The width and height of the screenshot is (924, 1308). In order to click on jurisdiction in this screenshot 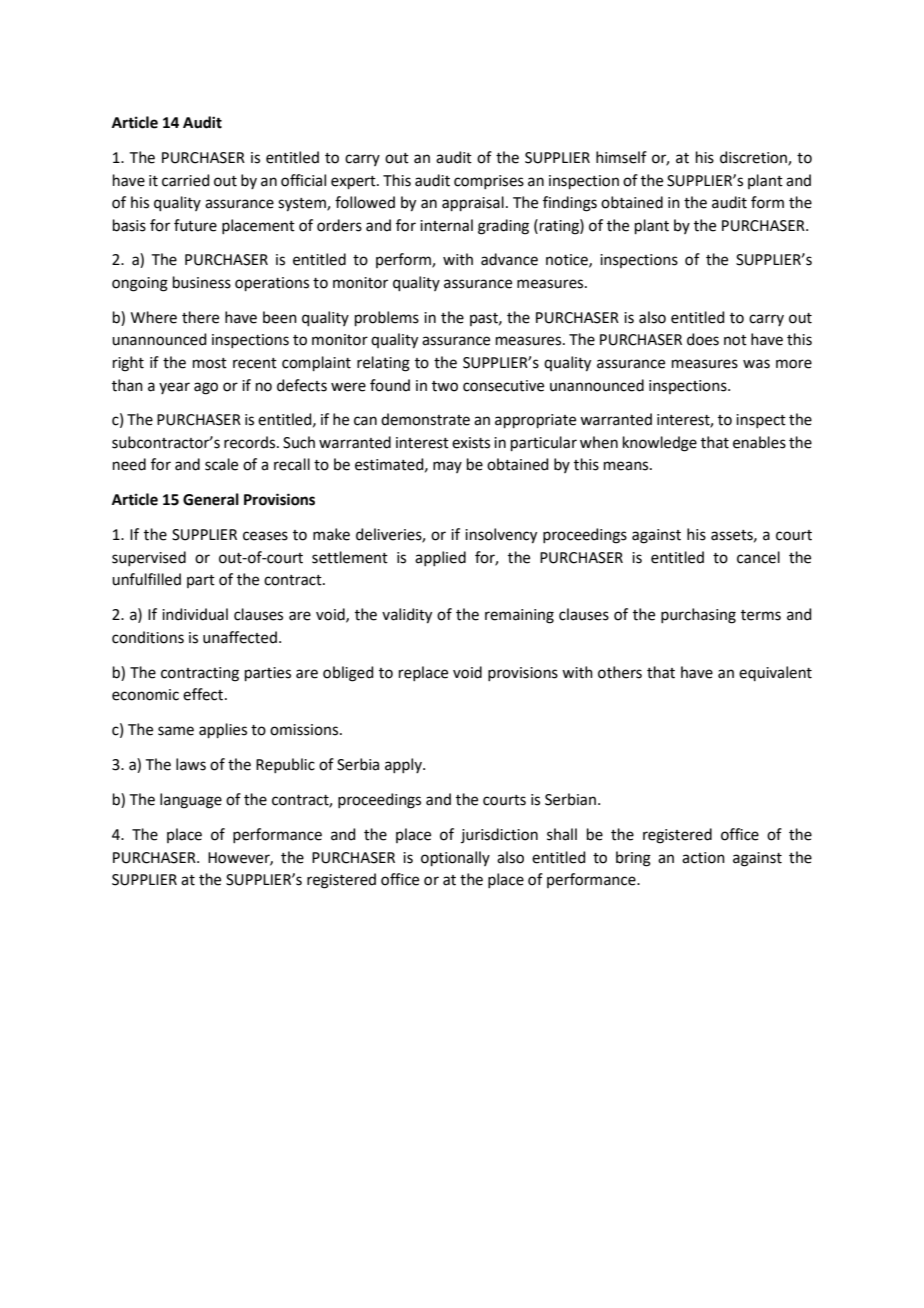, I will do `click(499, 835)`.
